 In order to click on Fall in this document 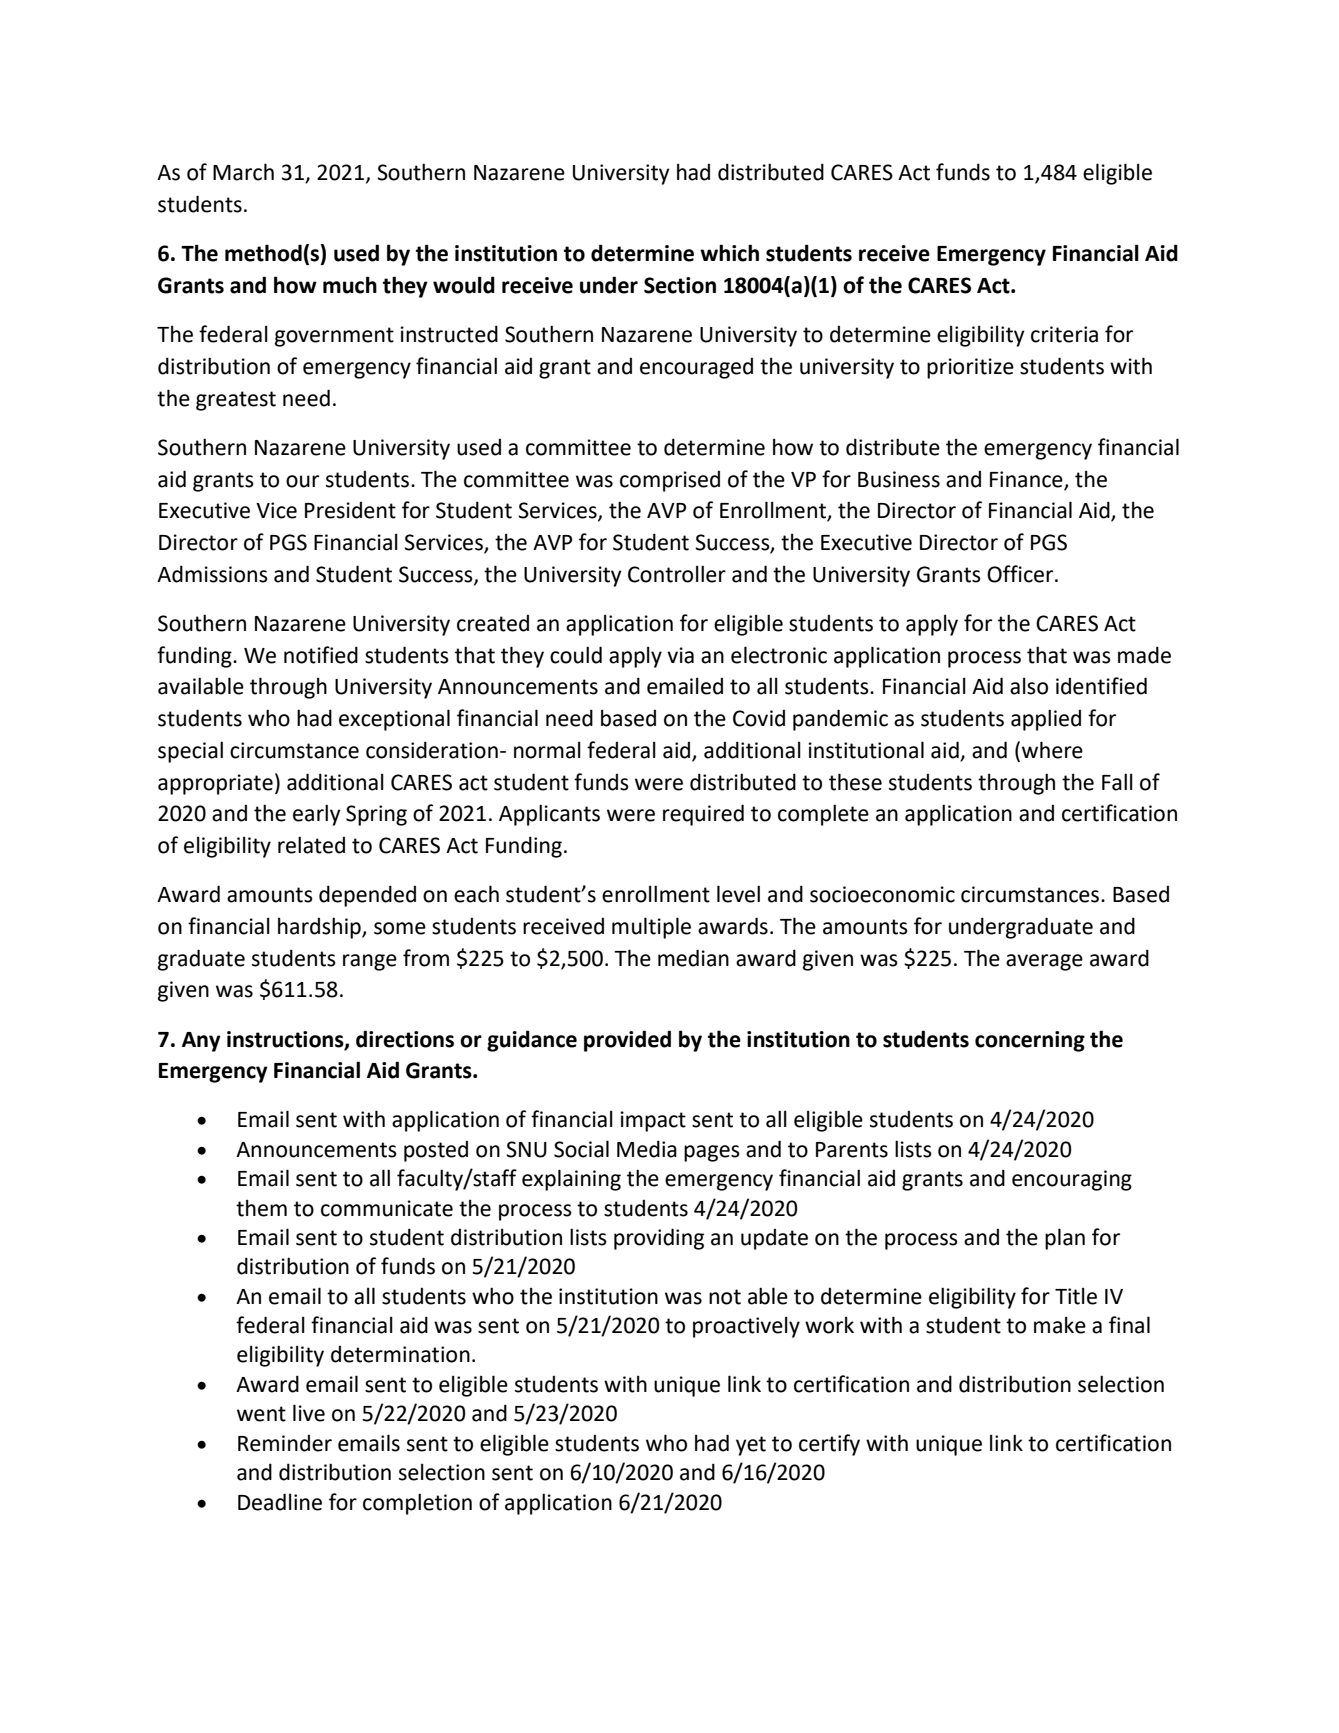, I will do `click(1117, 782)`.
